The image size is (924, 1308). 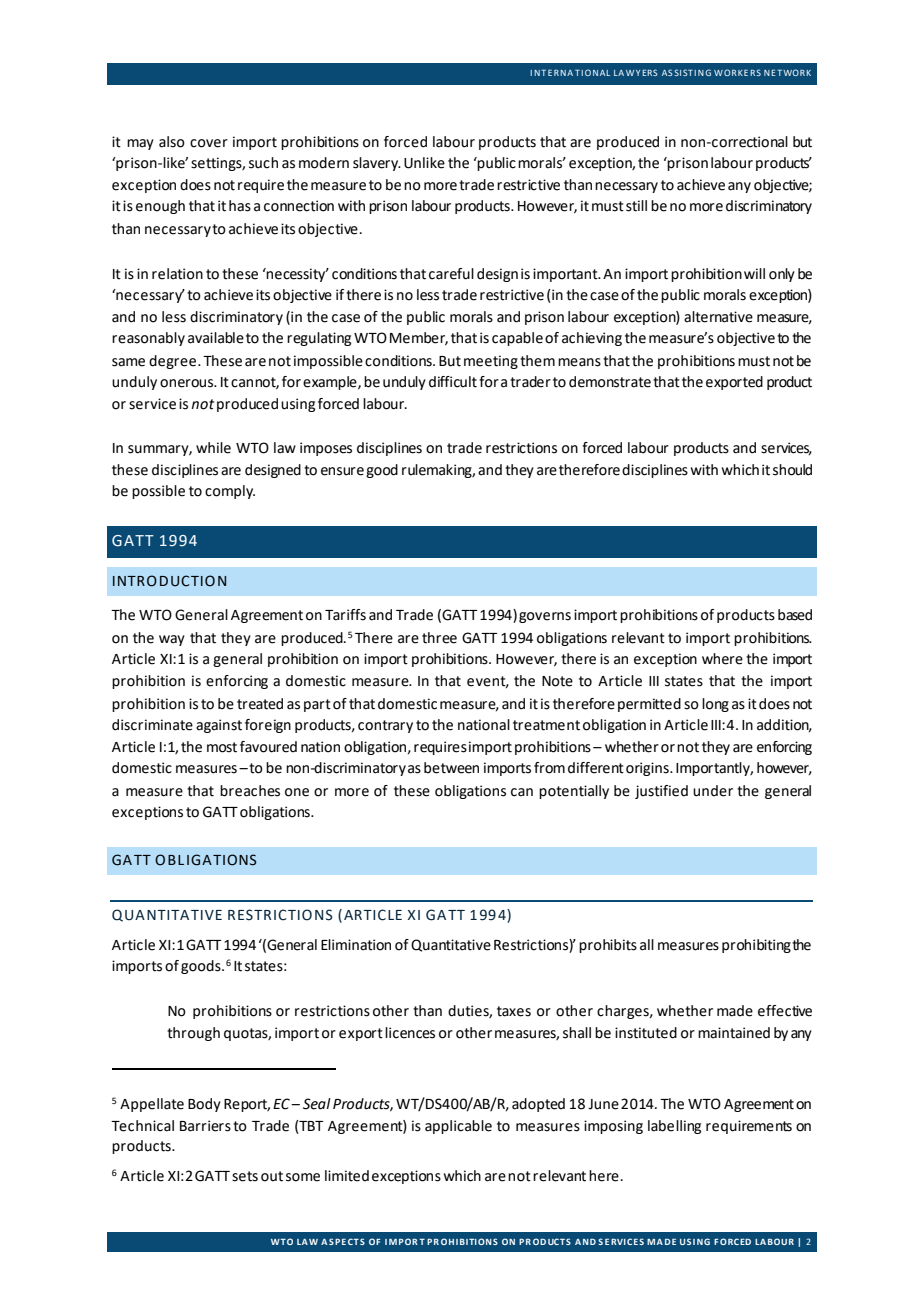 What do you see at coordinates (230, 492) in the page?
I see `comply` at bounding box center [230, 492].
